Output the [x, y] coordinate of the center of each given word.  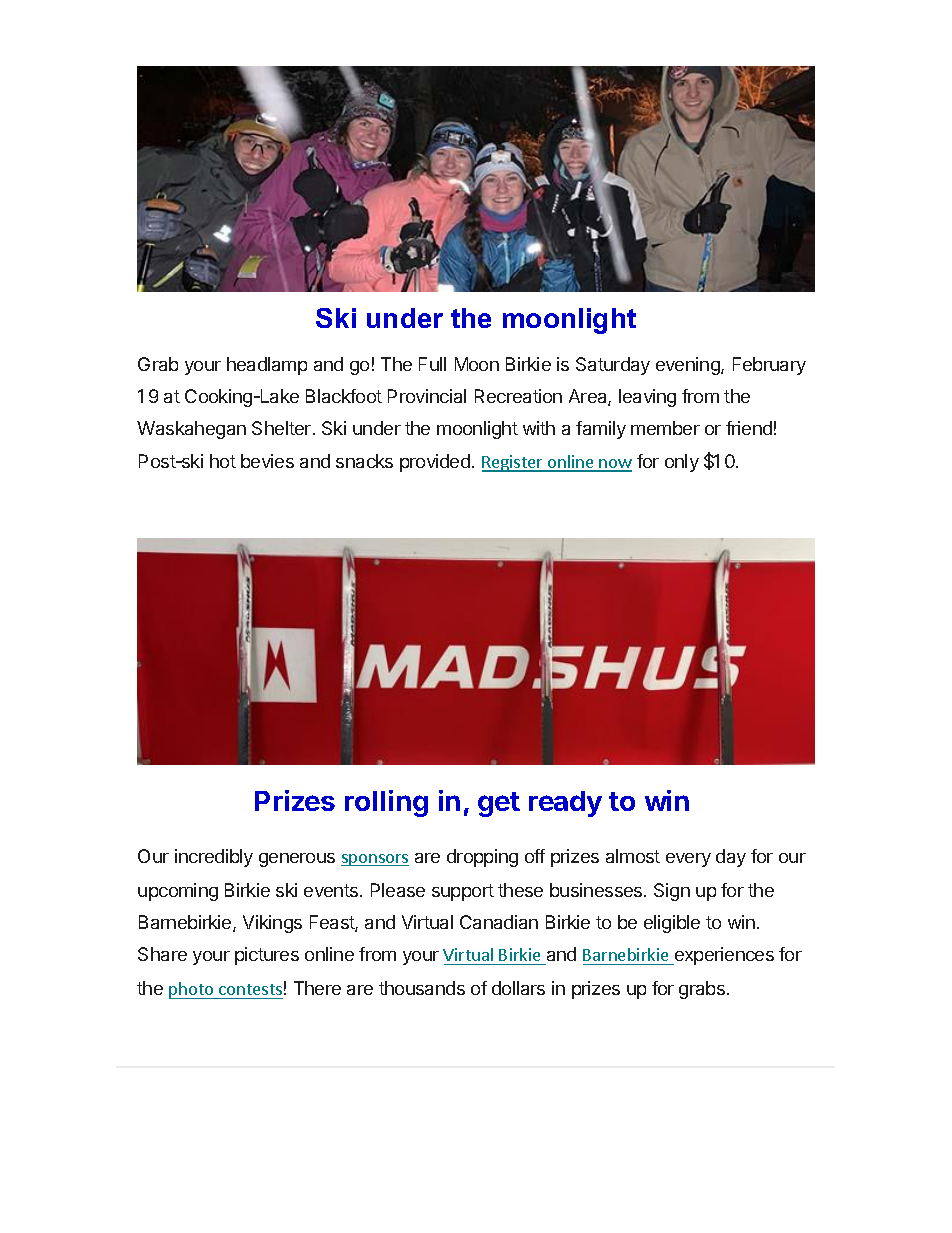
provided [435, 463]
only [682, 463]
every [688, 860]
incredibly [214, 858]
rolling [386, 803]
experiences [723, 956]
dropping [482, 858]
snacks [364, 461]
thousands [422, 988]
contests [250, 991]
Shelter [283, 428]
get [499, 804]
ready [565, 804]
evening [689, 366]
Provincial [427, 396]
